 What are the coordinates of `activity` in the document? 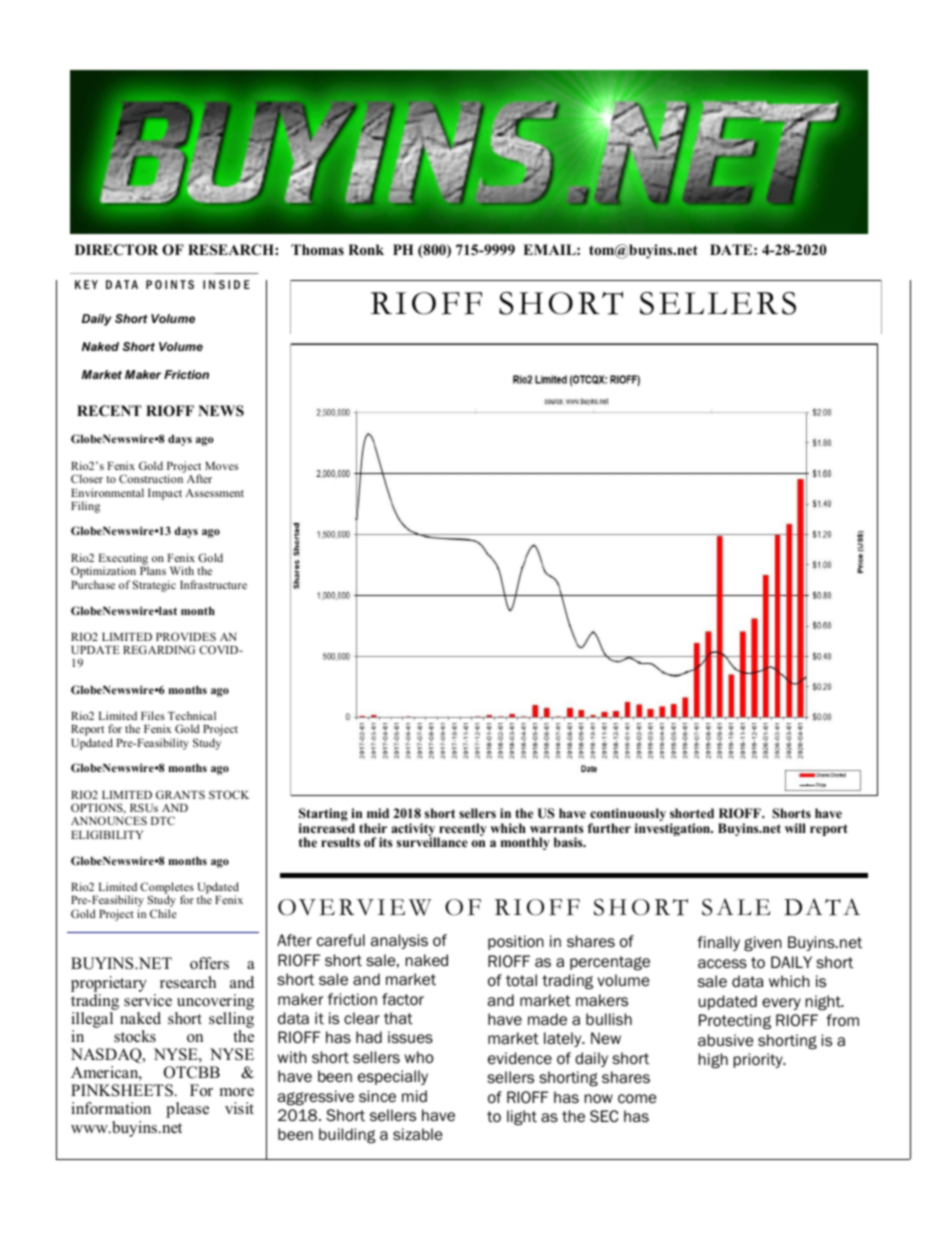 It's located at (414, 831).
